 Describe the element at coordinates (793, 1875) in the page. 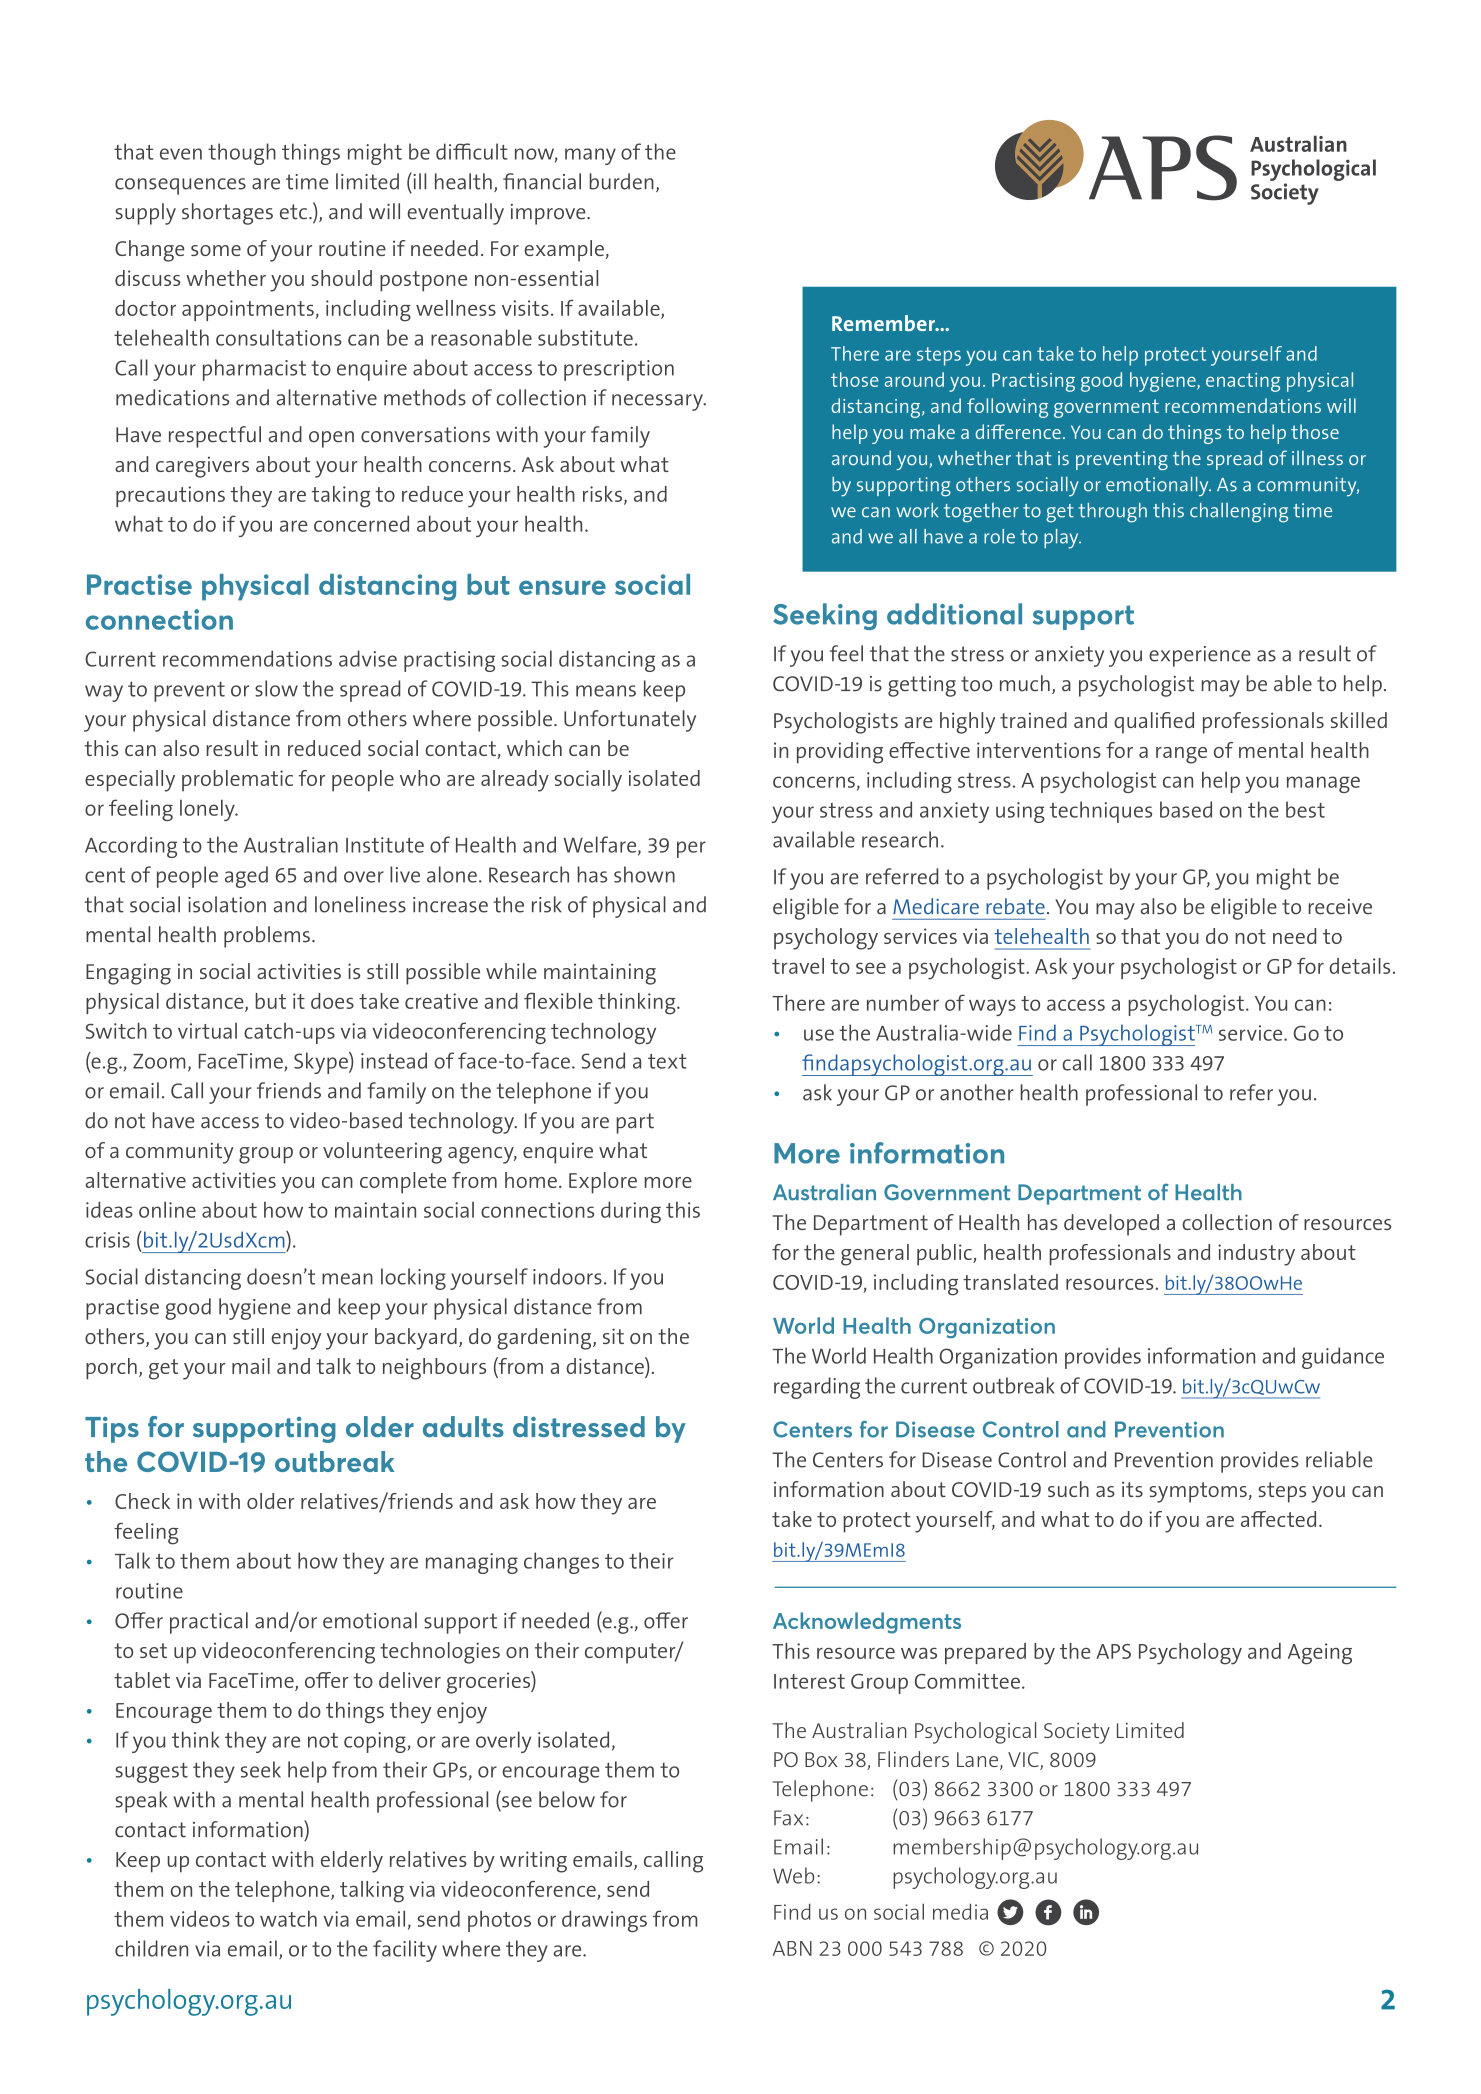

I see `Web` at that location.
